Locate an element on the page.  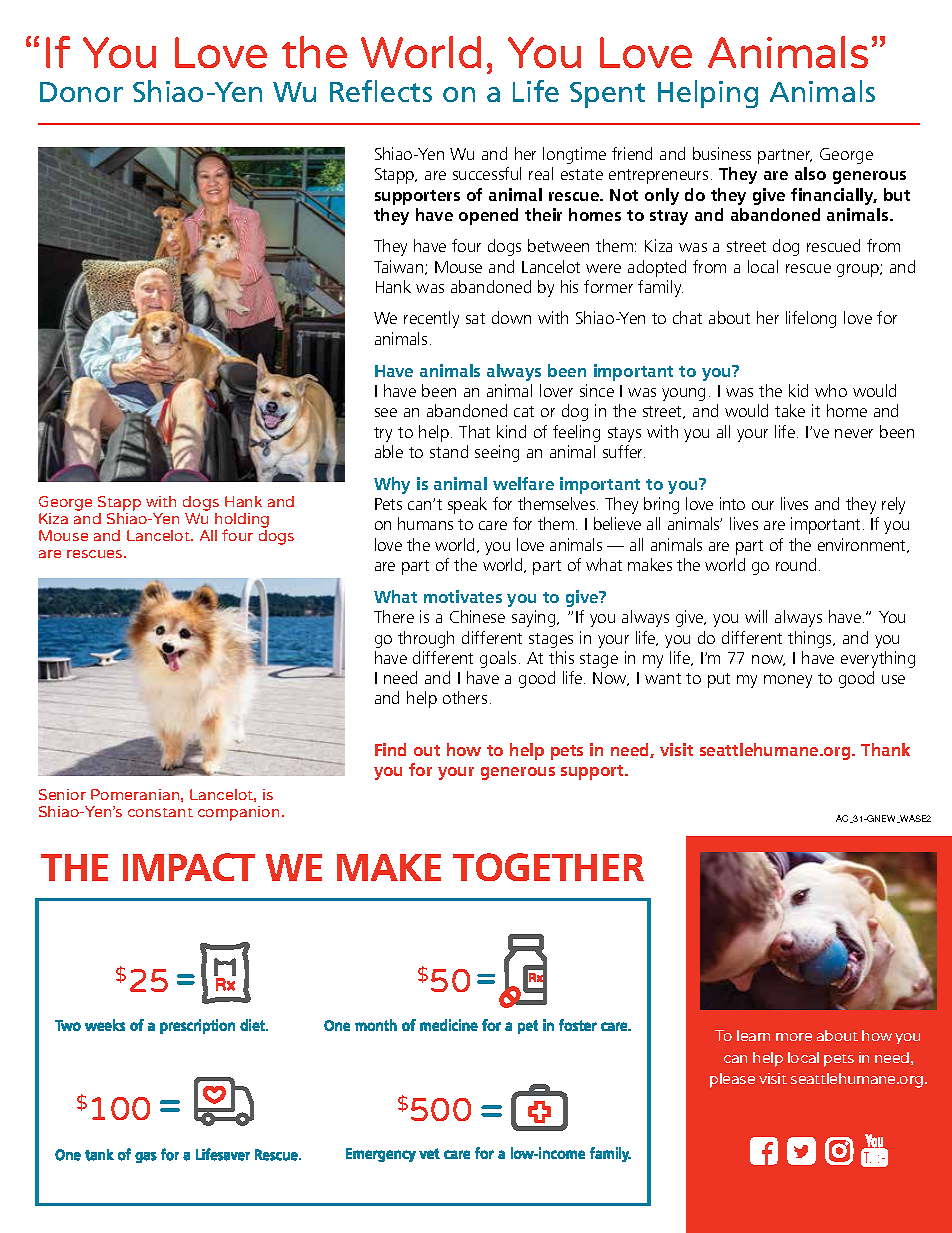
also is located at coordinates (810, 173).
